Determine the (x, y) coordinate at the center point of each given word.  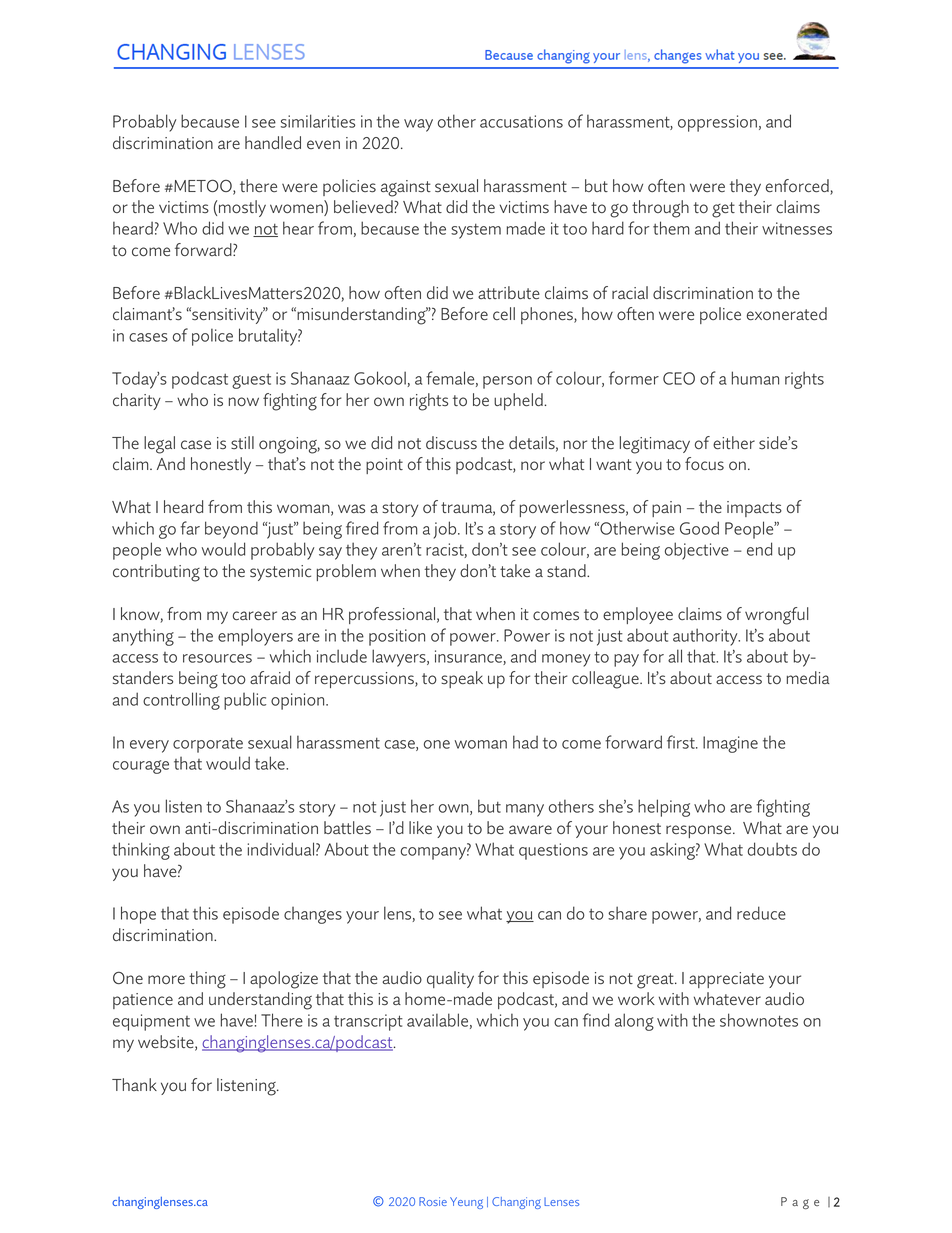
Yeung (466, 1203)
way (418, 125)
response (700, 831)
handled (273, 142)
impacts (754, 509)
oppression (717, 123)
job (446, 530)
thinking (141, 851)
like (420, 827)
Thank (134, 1084)
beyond (231, 530)
